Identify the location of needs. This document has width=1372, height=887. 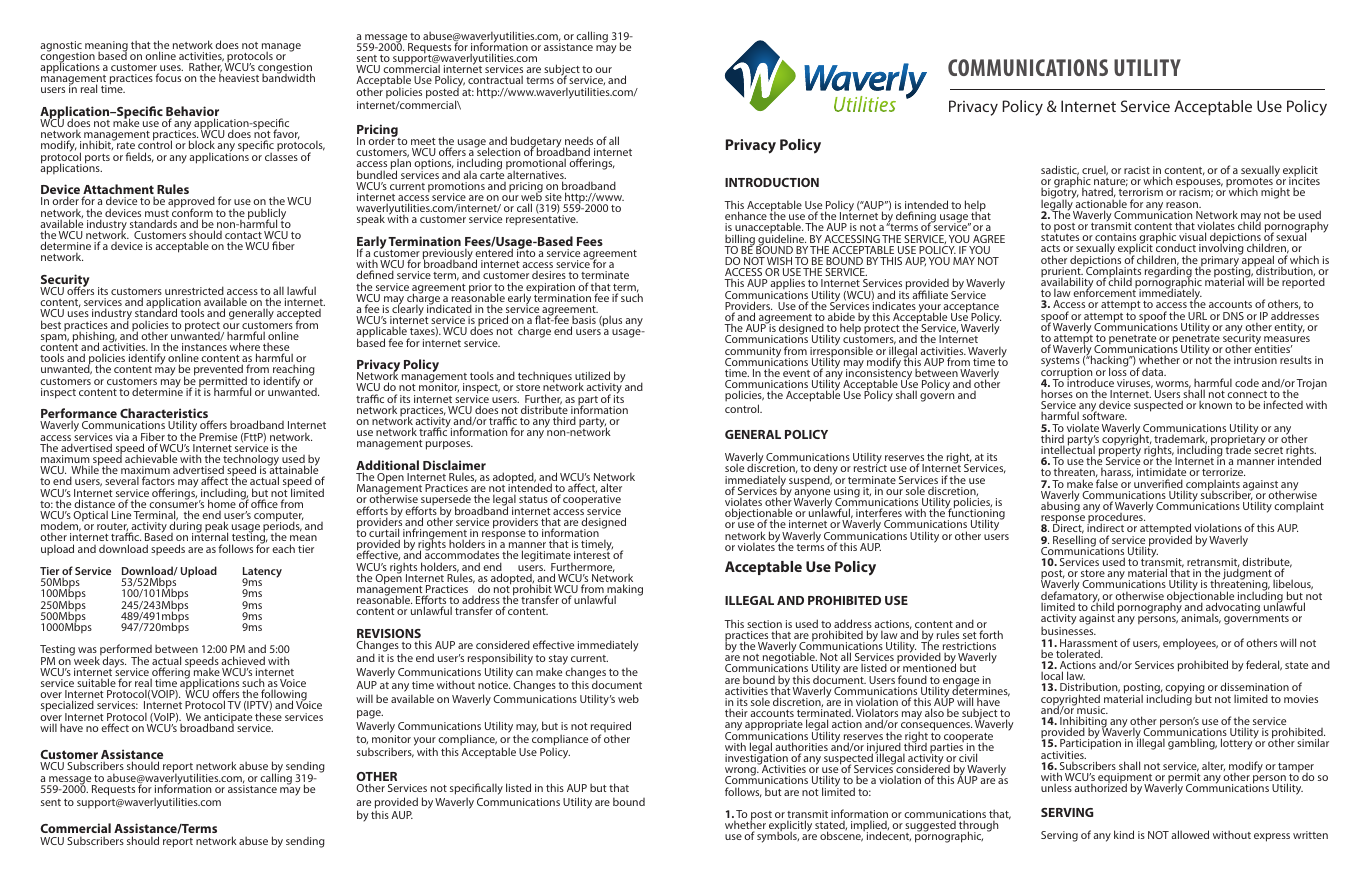
(578, 142).
